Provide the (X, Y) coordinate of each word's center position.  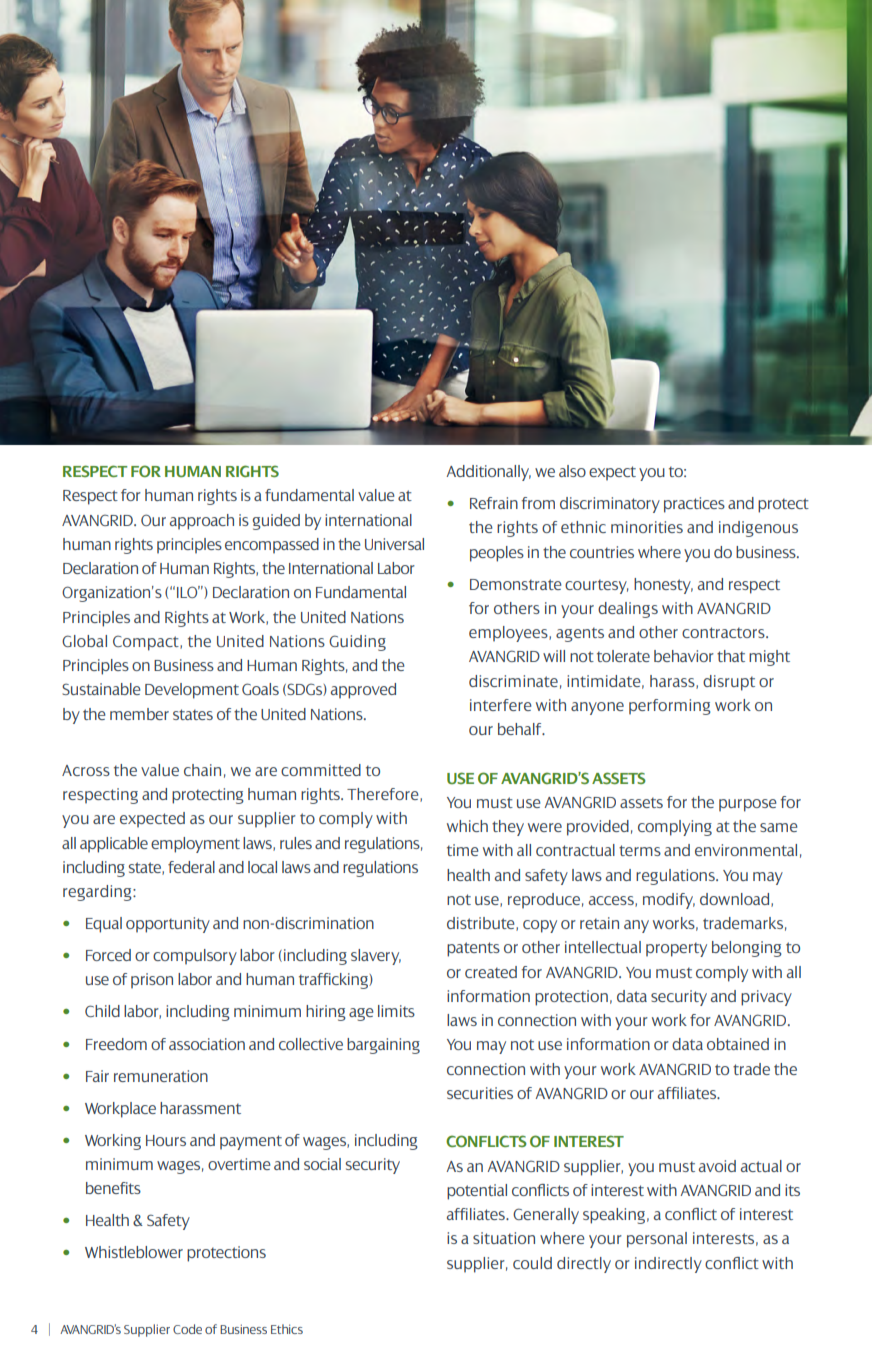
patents (473, 949)
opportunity (168, 925)
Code (187, 1329)
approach (202, 522)
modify (669, 901)
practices (694, 505)
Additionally (488, 473)
